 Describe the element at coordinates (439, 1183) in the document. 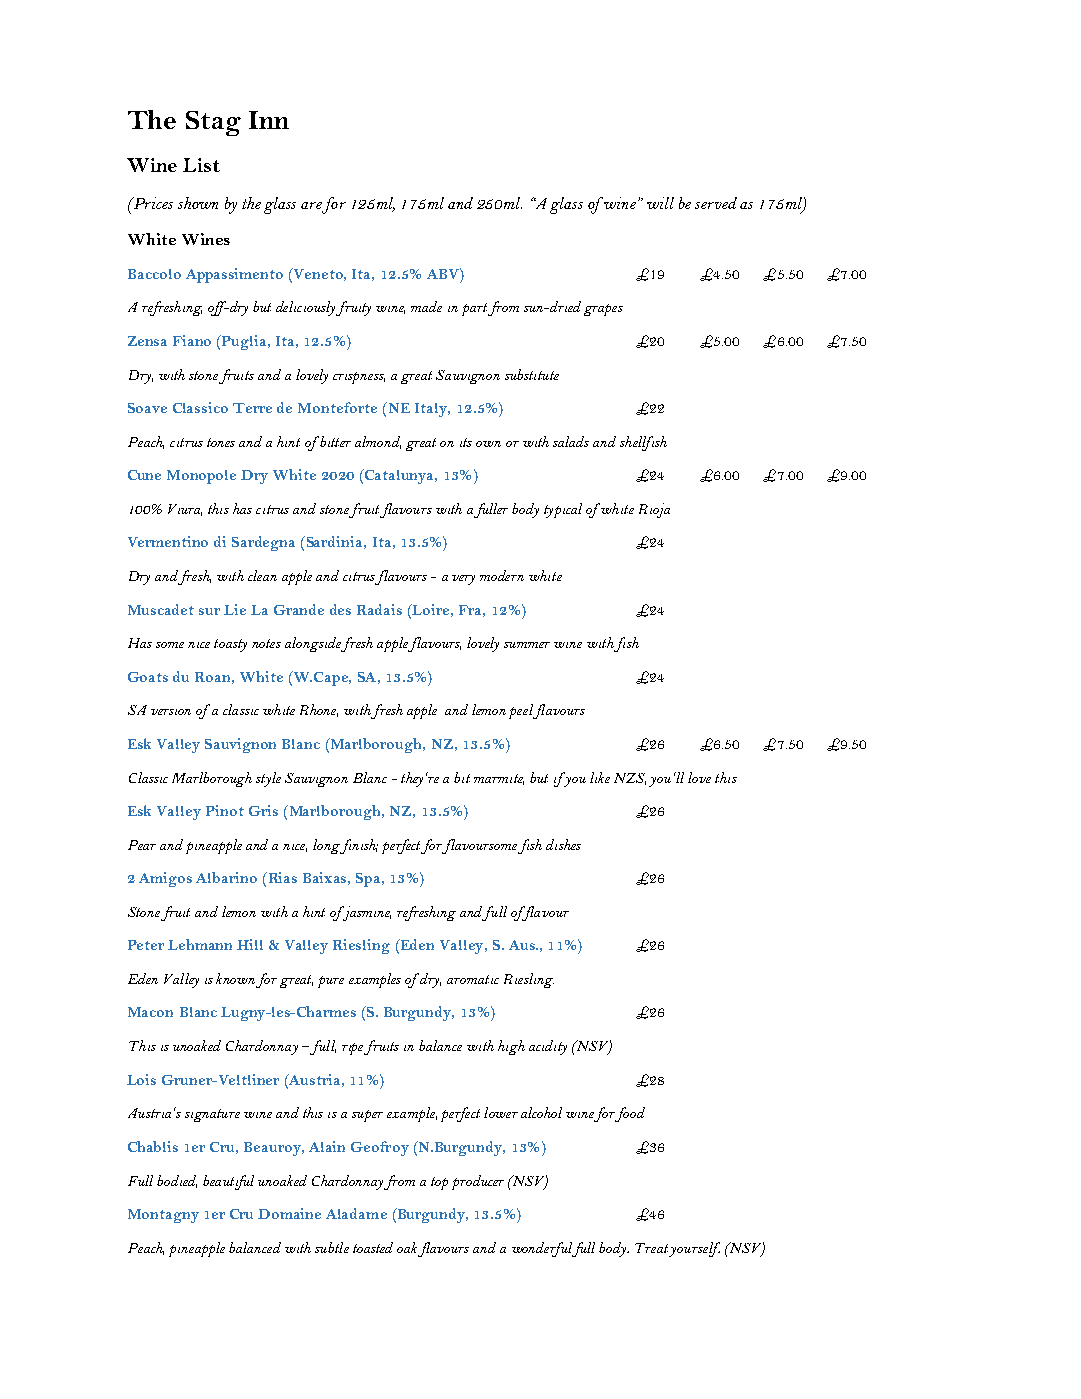

I see `top` at that location.
